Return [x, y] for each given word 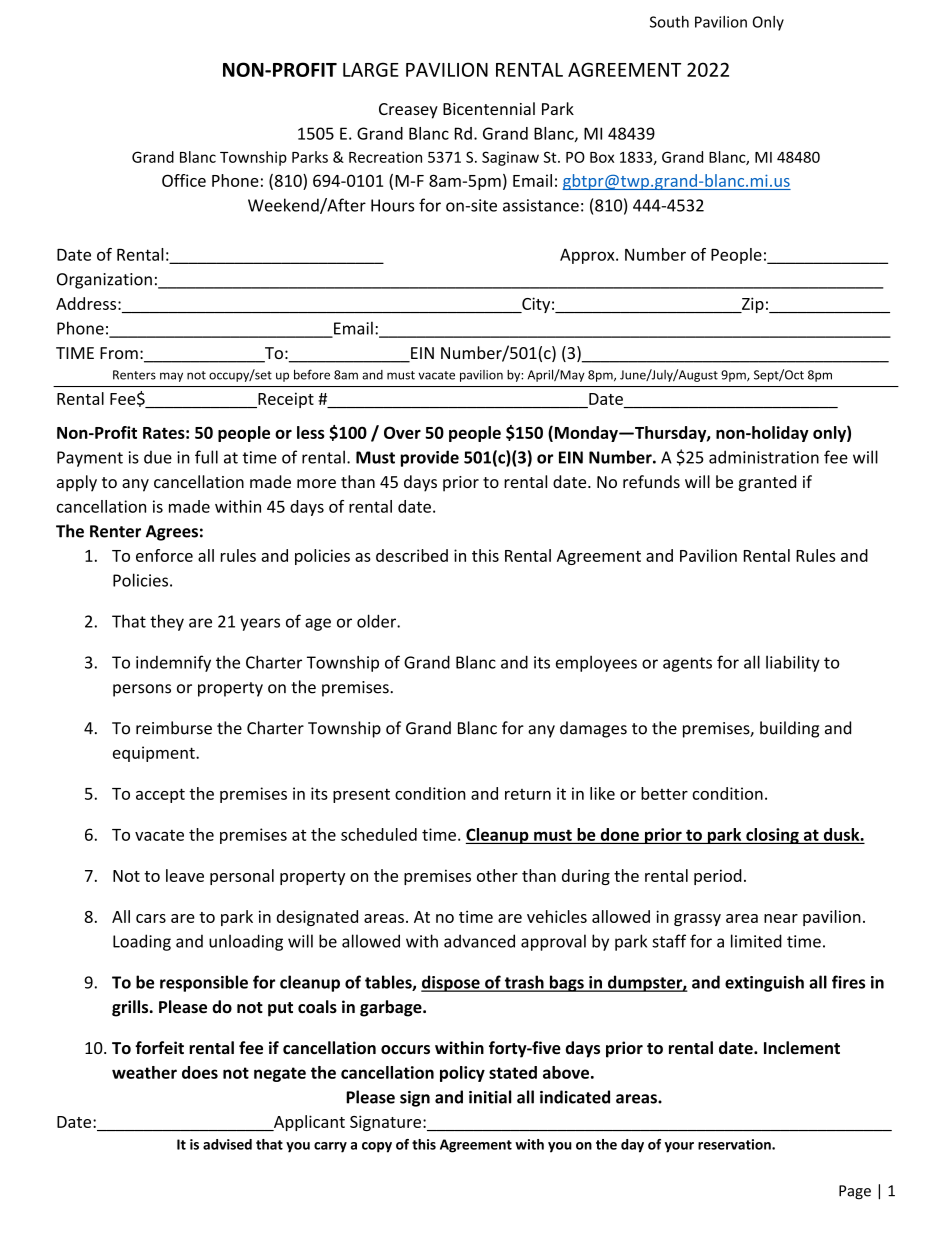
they [167, 622]
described [412, 555]
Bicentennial [489, 108]
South [669, 22]
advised [227, 1144]
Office [184, 180]
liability [793, 663]
